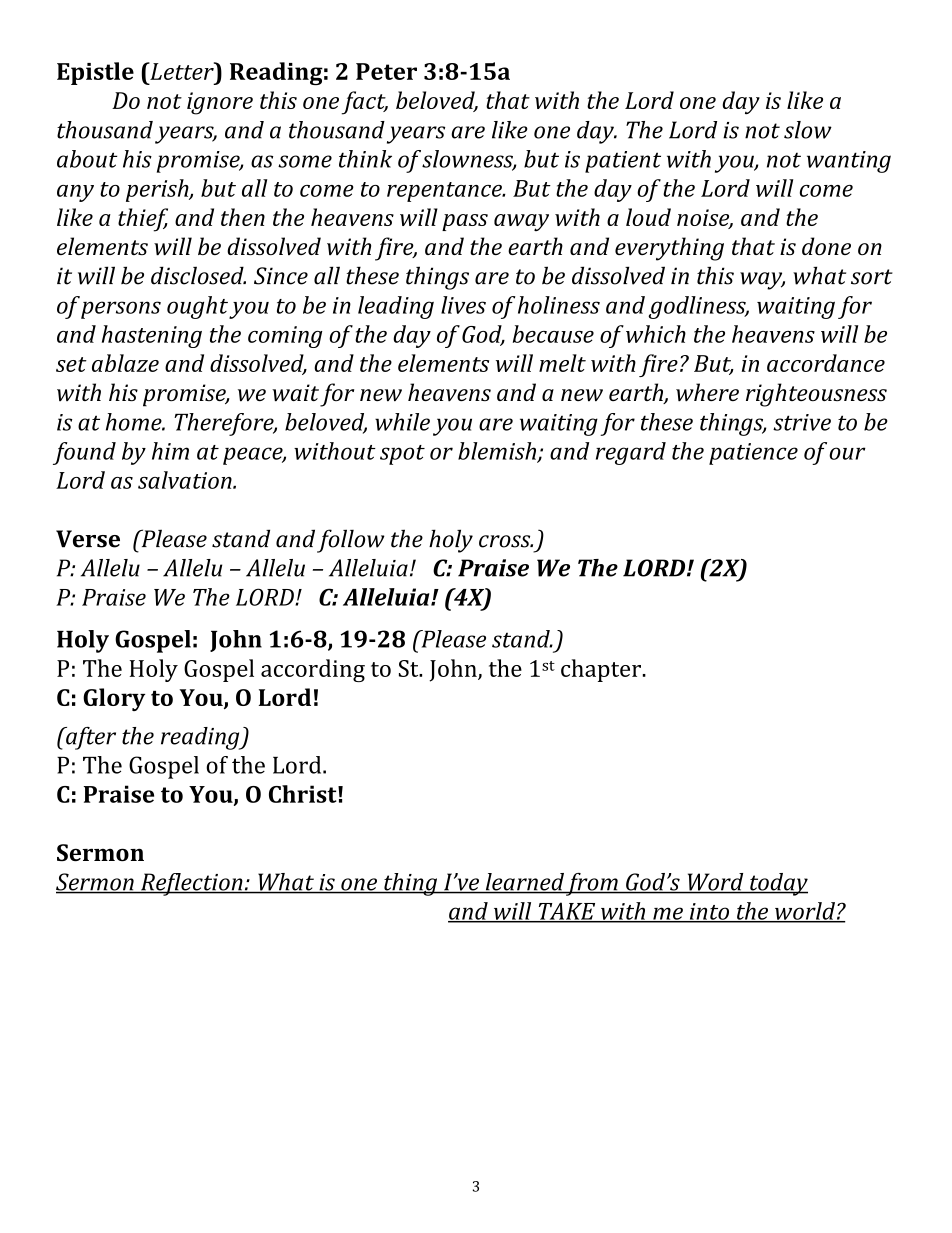 This document has height=1233, width=952. I want to click on blemish, so click(498, 452).
